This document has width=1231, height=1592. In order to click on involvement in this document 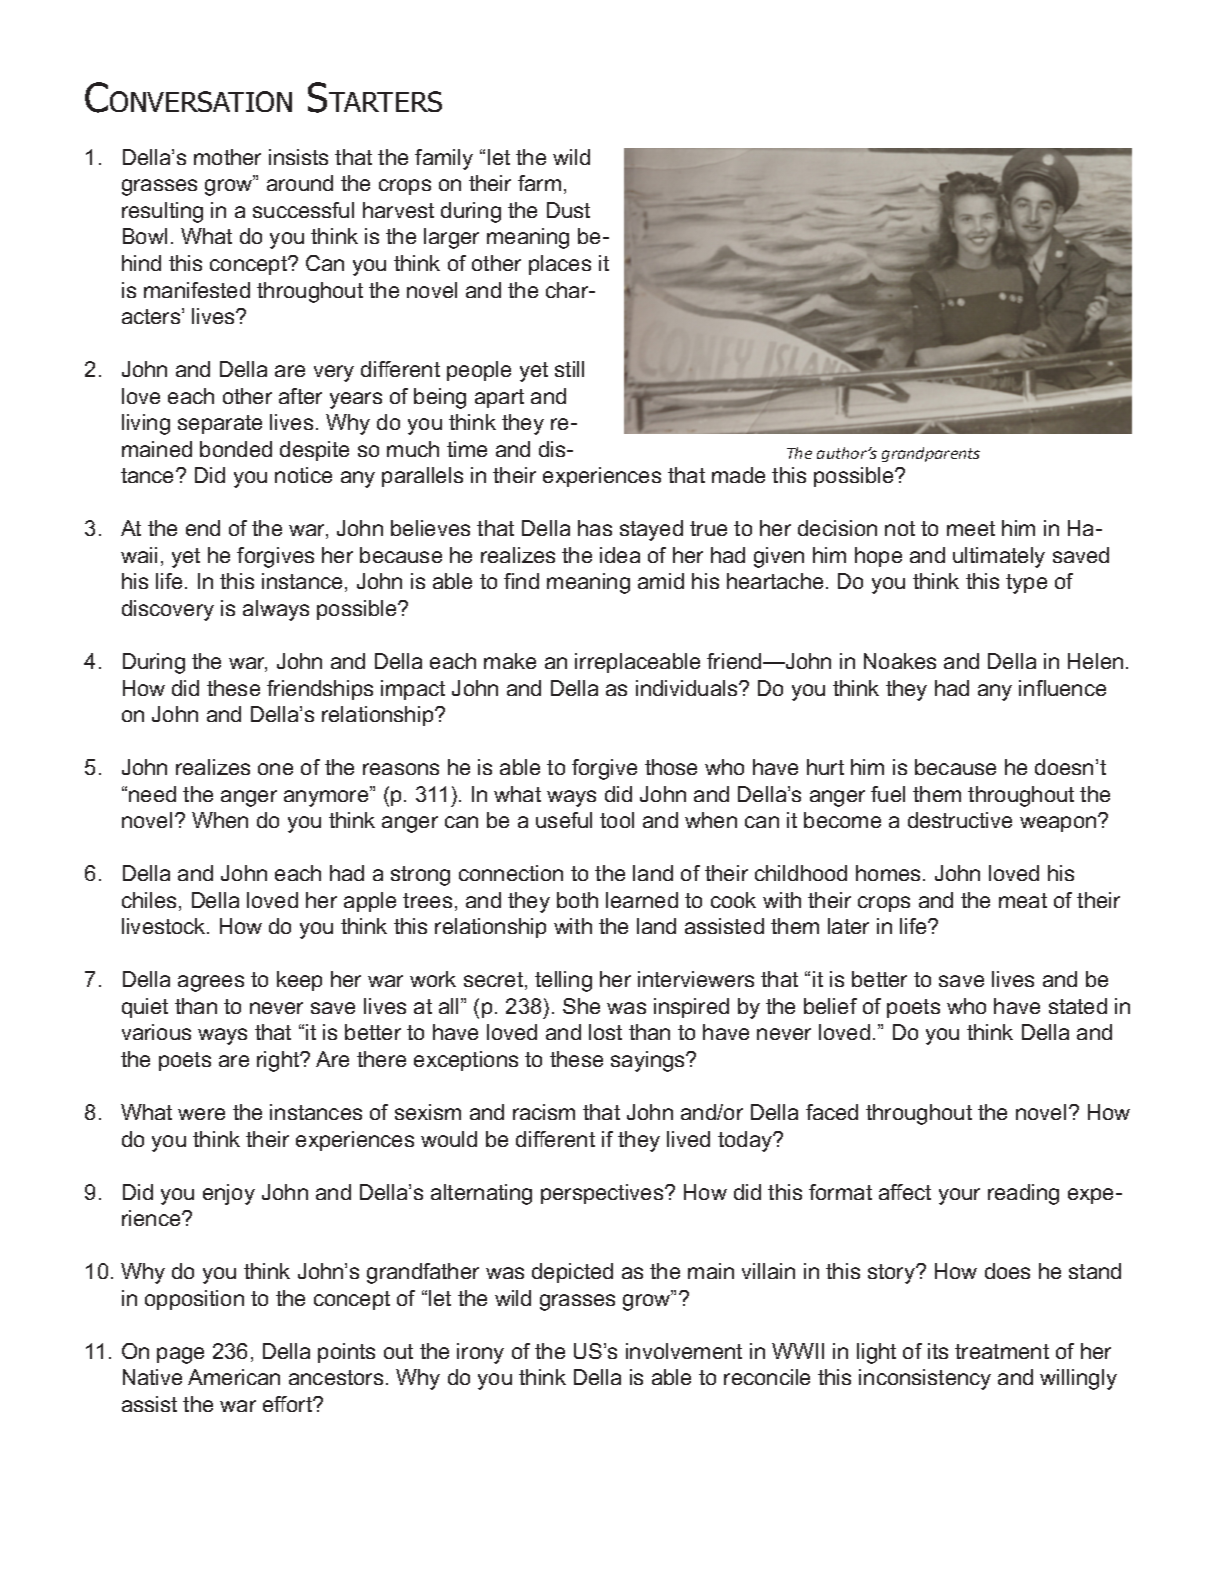, I will do `click(684, 1351)`.
